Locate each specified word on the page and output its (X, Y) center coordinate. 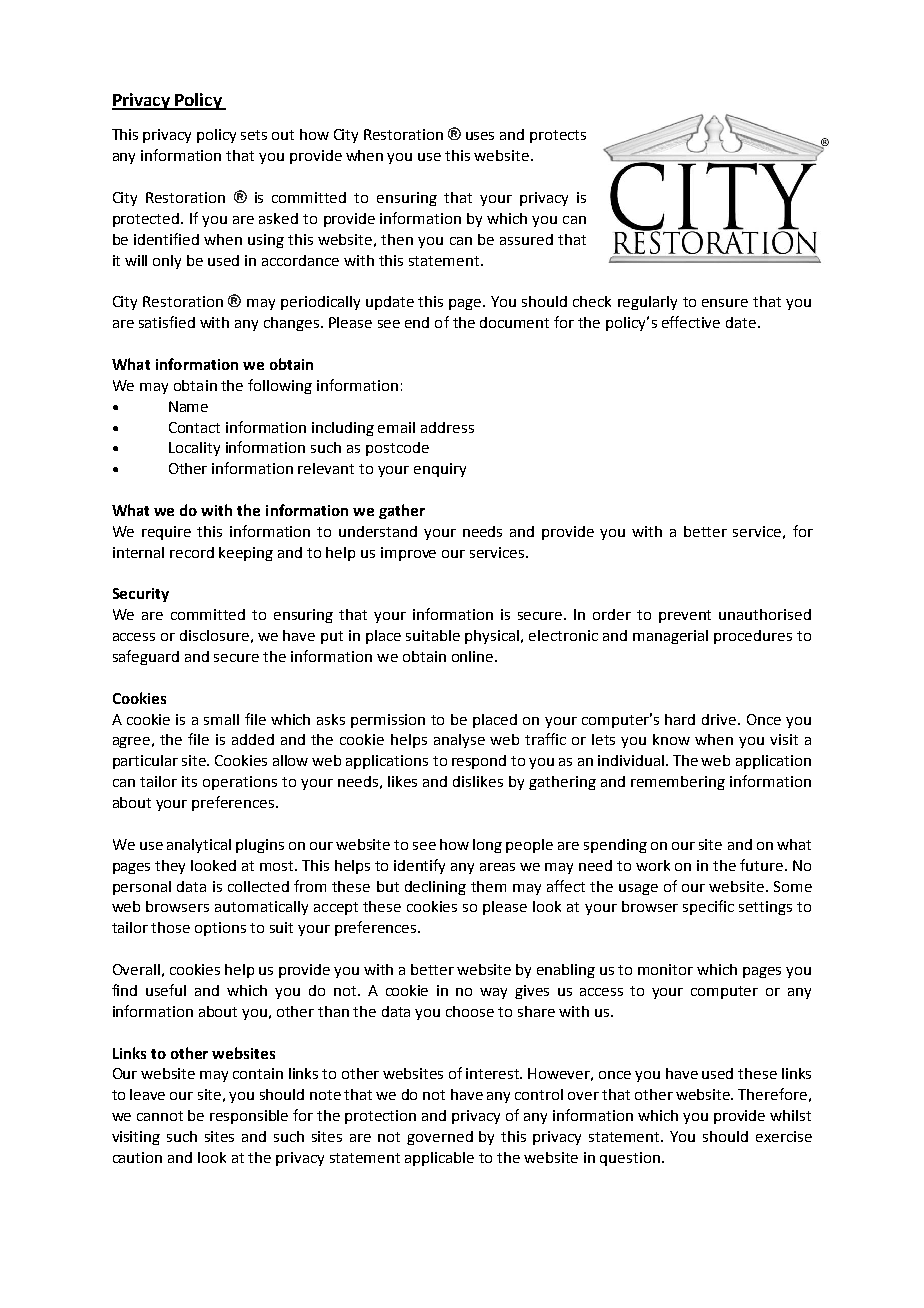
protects (558, 136)
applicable (439, 1159)
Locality (194, 449)
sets (254, 135)
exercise (784, 1136)
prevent (685, 616)
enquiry (440, 470)
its (189, 781)
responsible (249, 1117)
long (487, 846)
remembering (678, 783)
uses (480, 136)
